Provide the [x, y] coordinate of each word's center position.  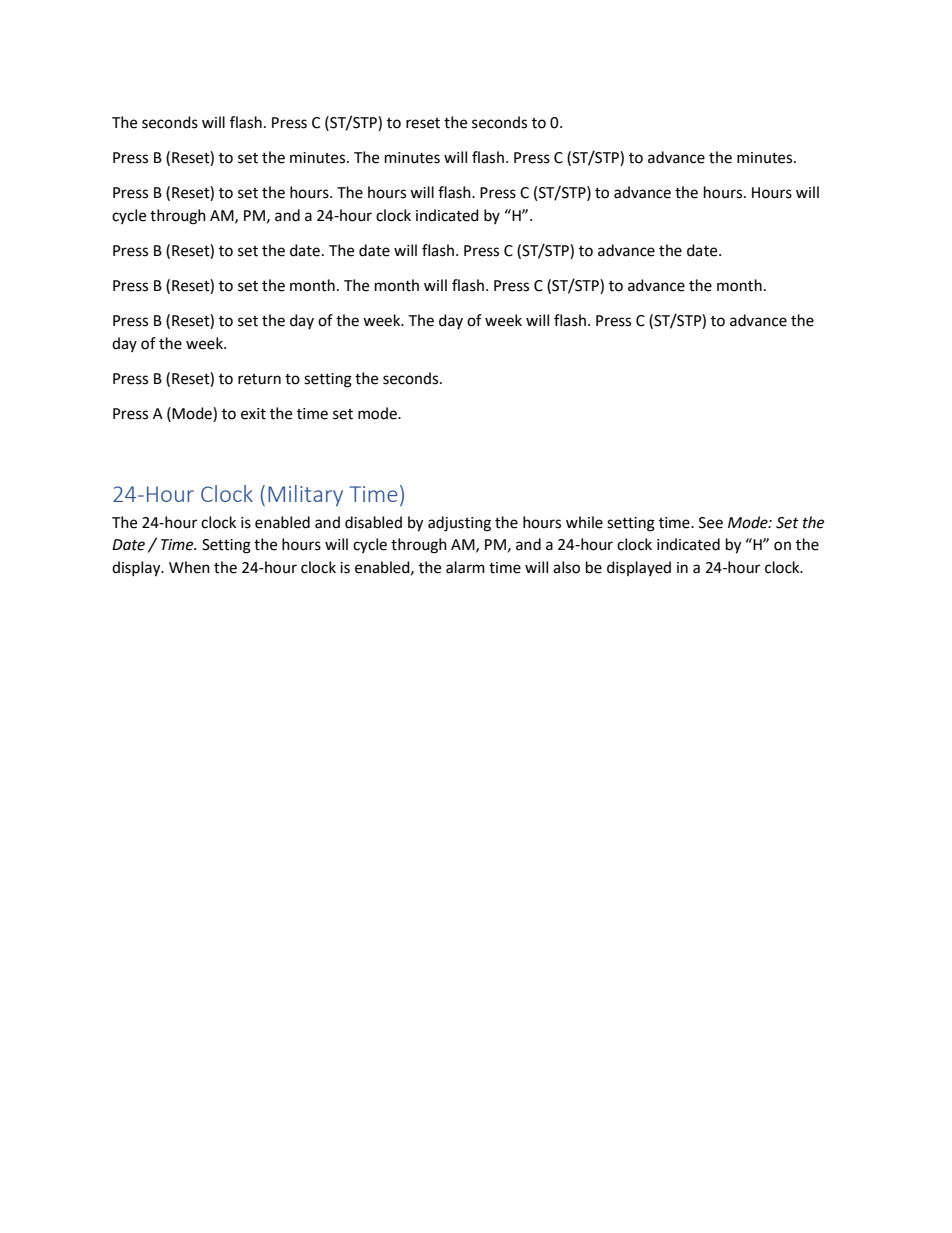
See [711, 523]
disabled [373, 522]
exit [253, 414]
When [189, 567]
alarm [465, 567]
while [584, 522]
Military [305, 495]
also [566, 567]
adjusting [459, 524]
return [259, 379]
